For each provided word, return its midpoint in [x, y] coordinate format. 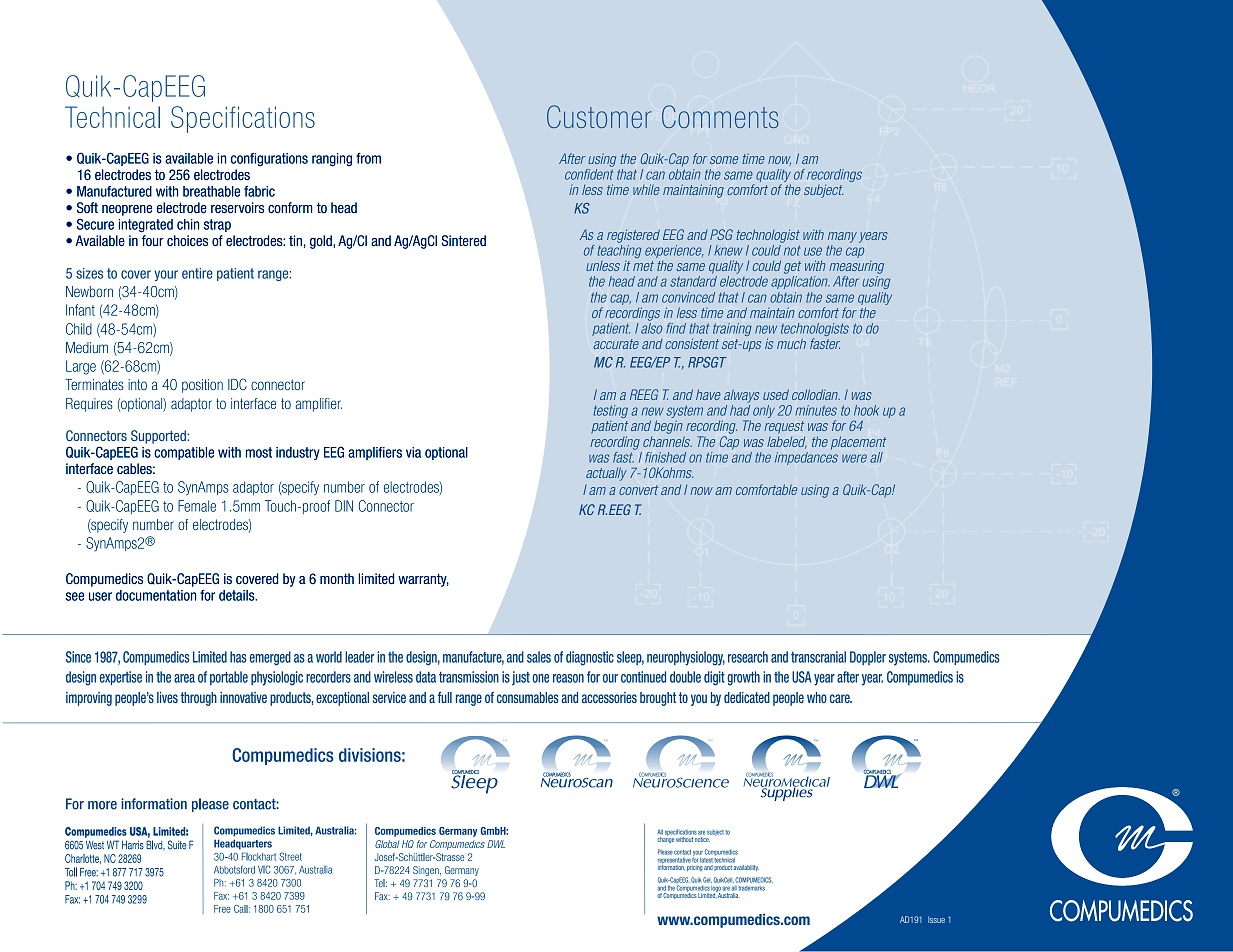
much [791, 343]
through [198, 699]
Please [665, 852]
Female [197, 506]
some [724, 160]
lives [167, 697]
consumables [528, 697]
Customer [599, 116]
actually [606, 474]
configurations [269, 160]
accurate [616, 344]
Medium [87, 347]
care [841, 698]
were [854, 458]
